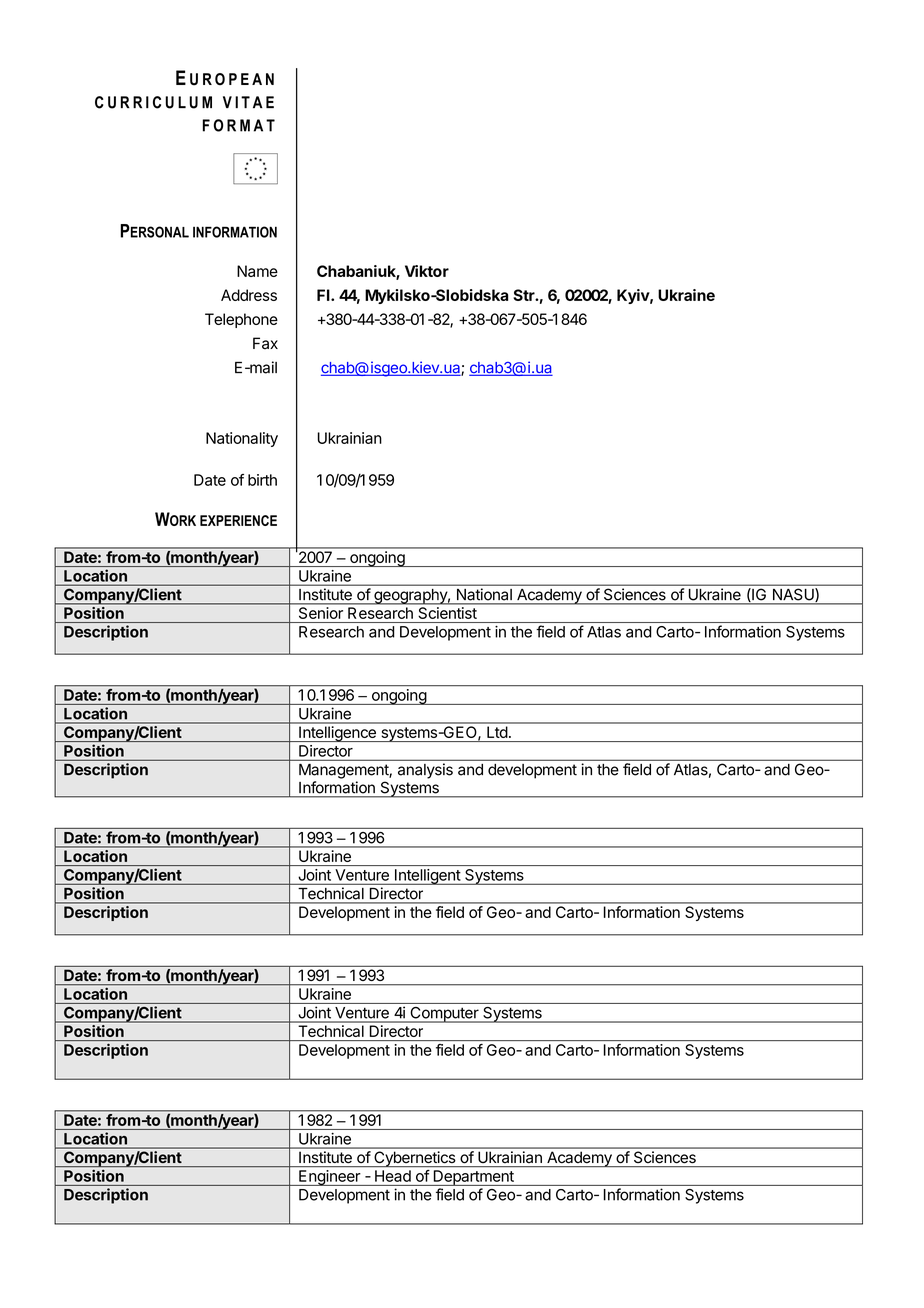 Image resolution: width=924 pixels, height=1308 pixels. I want to click on Fax, so click(265, 343).
